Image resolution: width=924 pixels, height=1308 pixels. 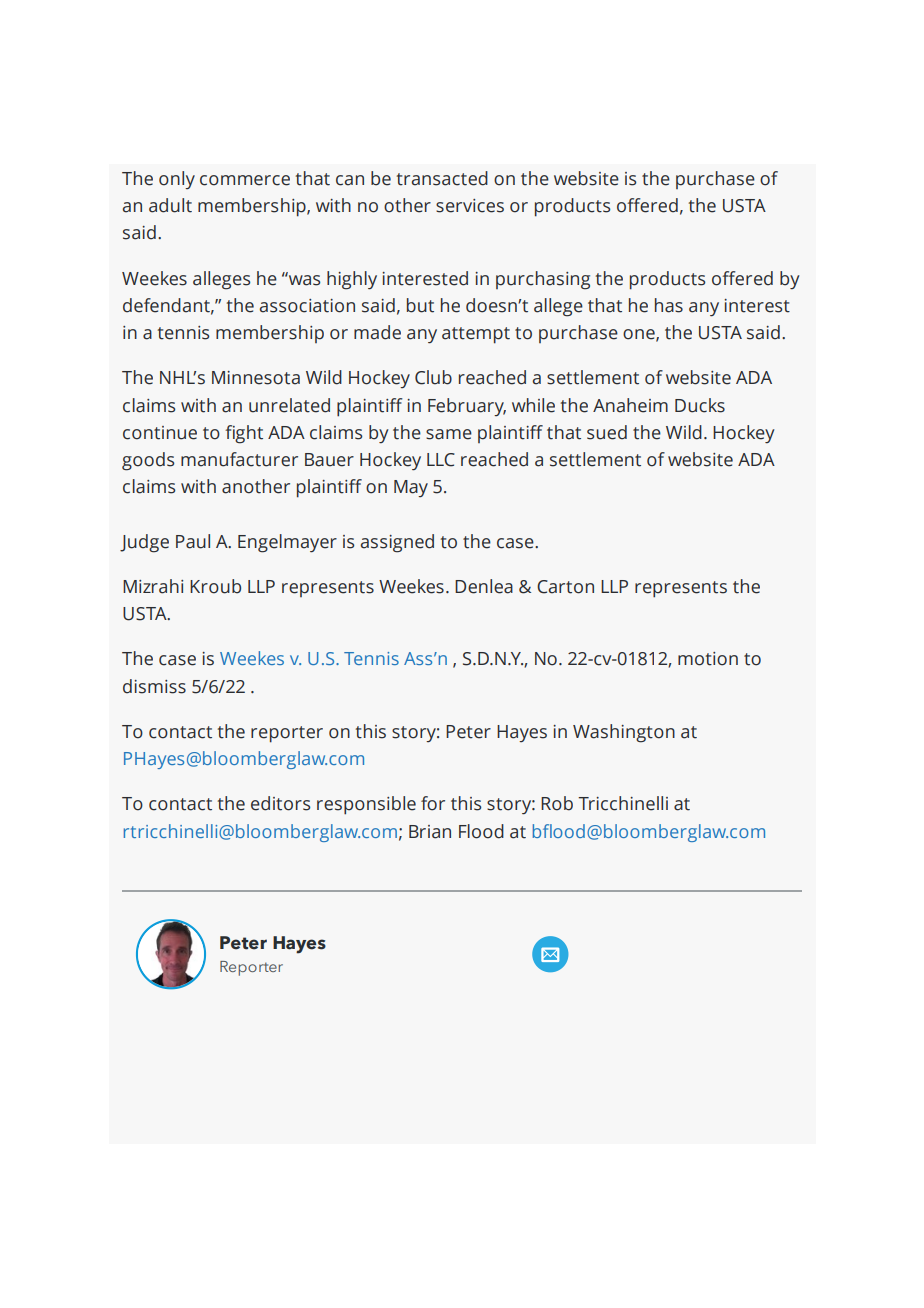 I want to click on assigned, so click(x=397, y=543).
